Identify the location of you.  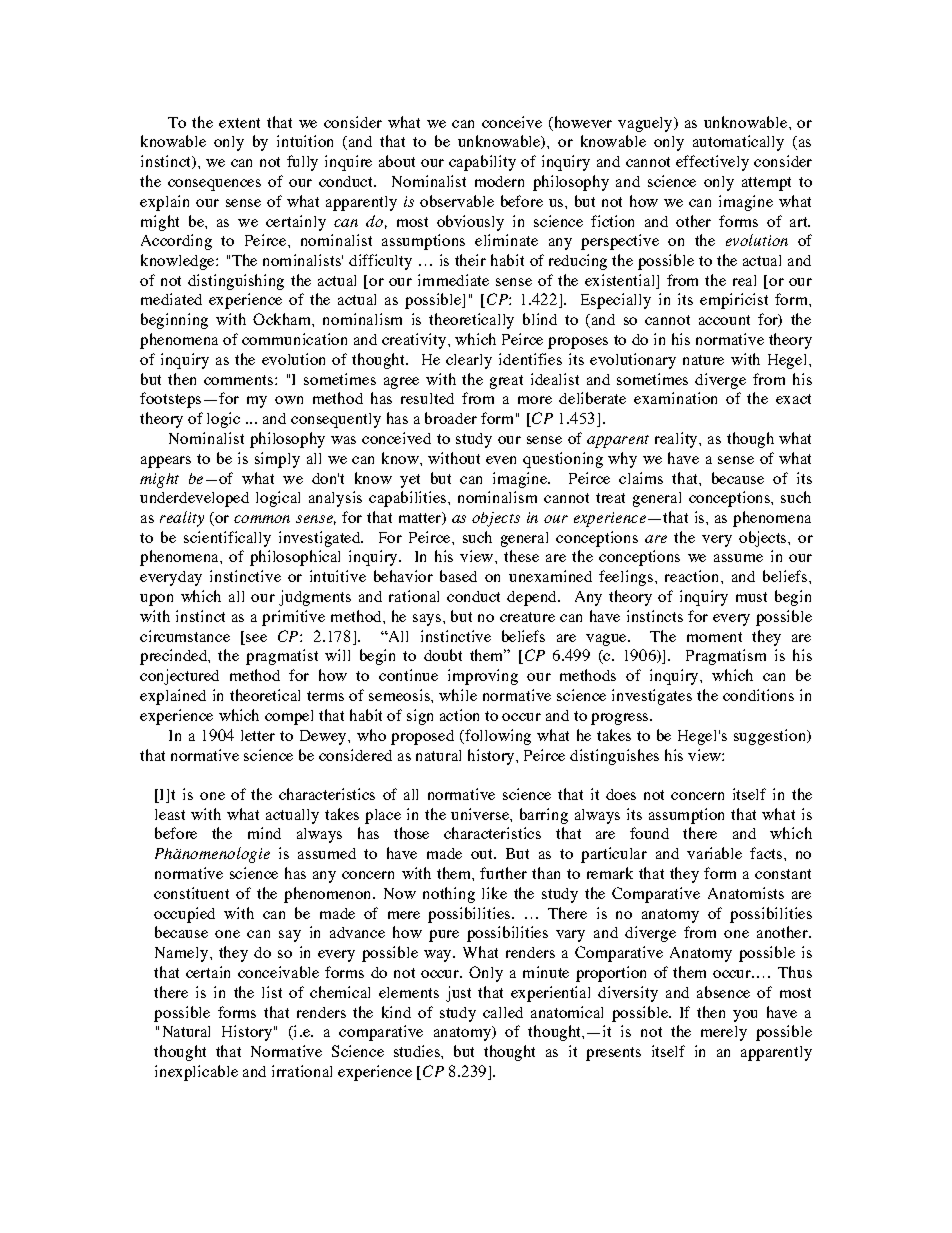
(745, 1016).
